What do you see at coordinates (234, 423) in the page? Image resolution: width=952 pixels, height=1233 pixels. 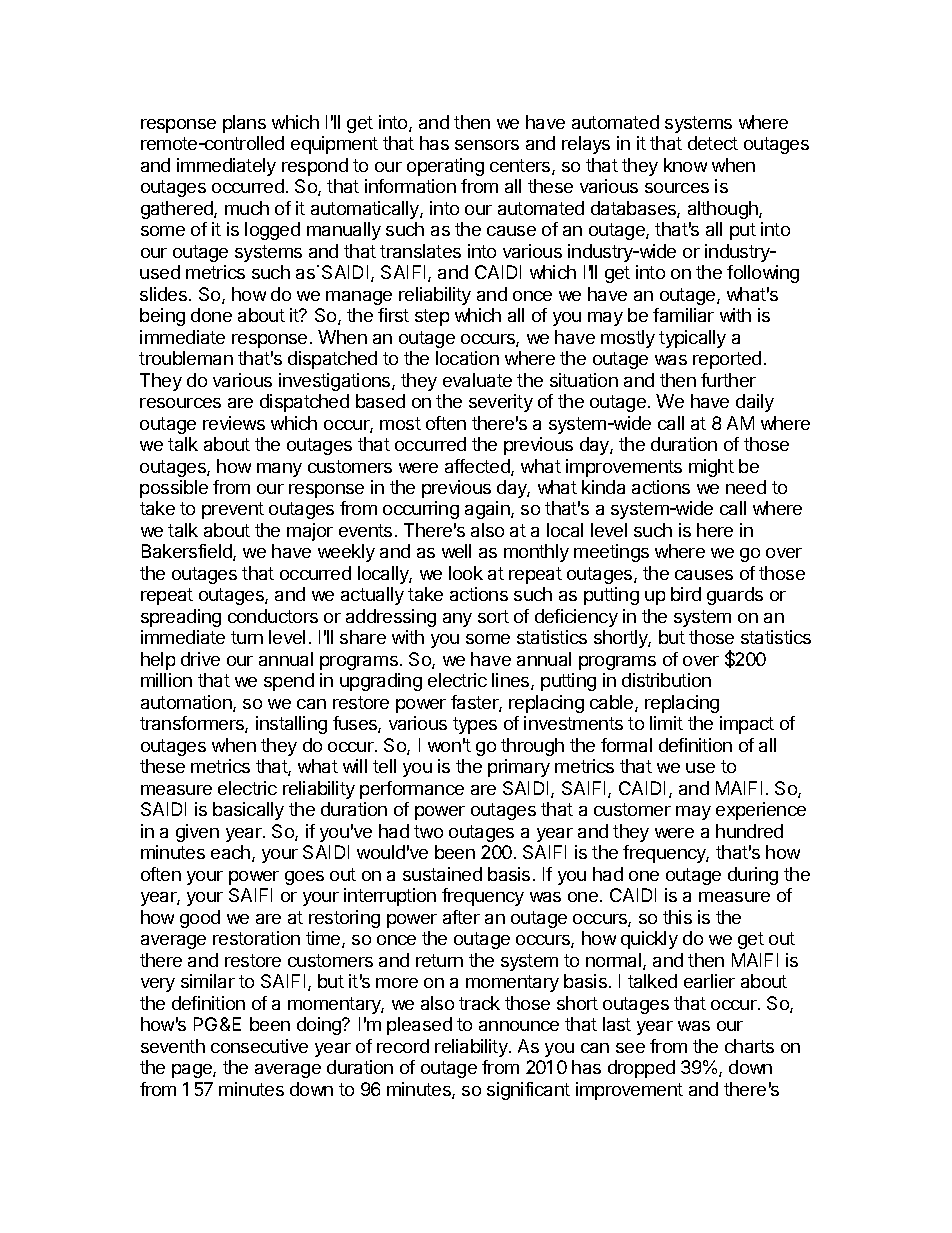 I see `reviews` at bounding box center [234, 423].
